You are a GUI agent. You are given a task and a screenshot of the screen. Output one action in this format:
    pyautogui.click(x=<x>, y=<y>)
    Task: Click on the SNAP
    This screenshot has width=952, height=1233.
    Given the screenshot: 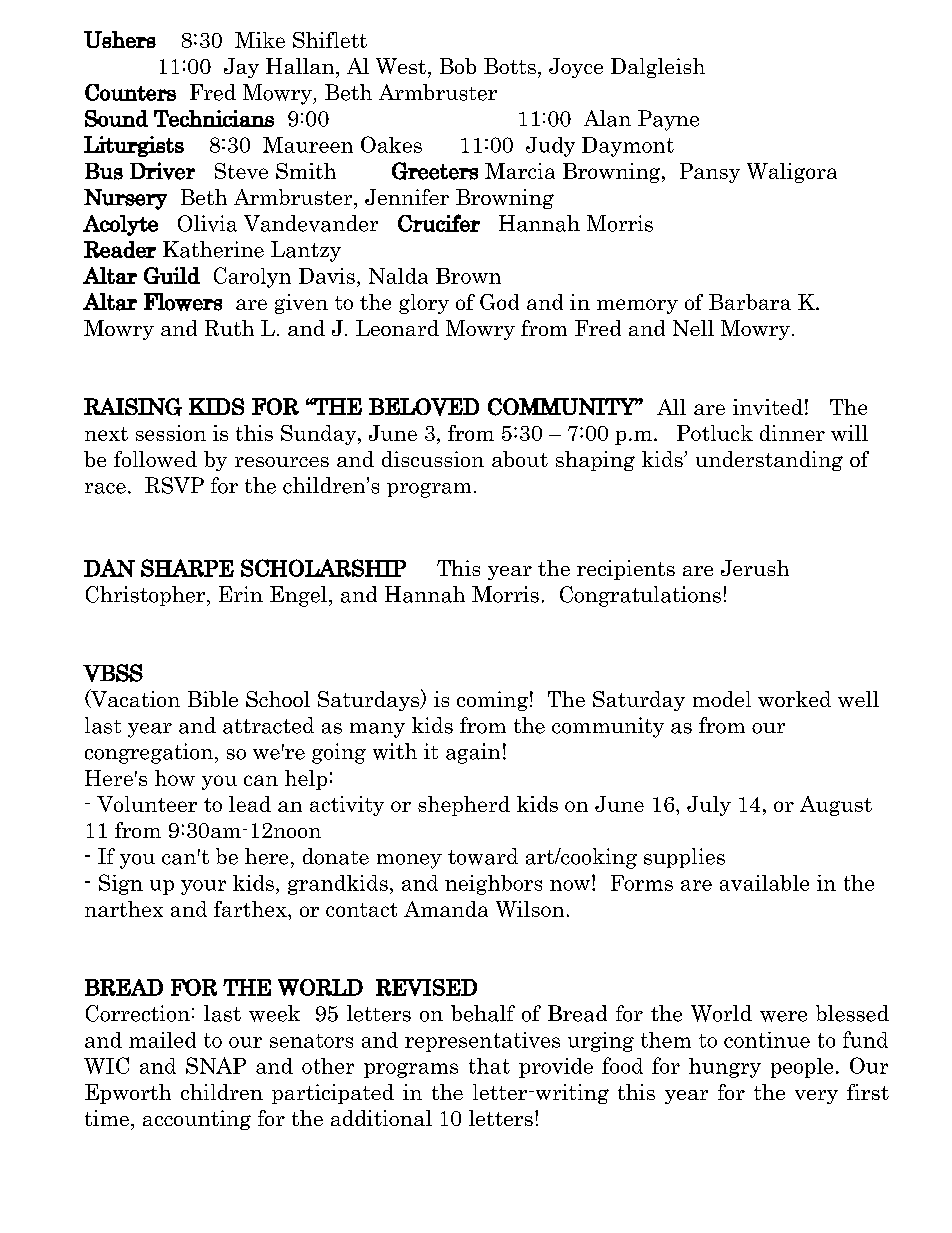 What is the action you would take?
    pyautogui.click(x=216, y=1065)
